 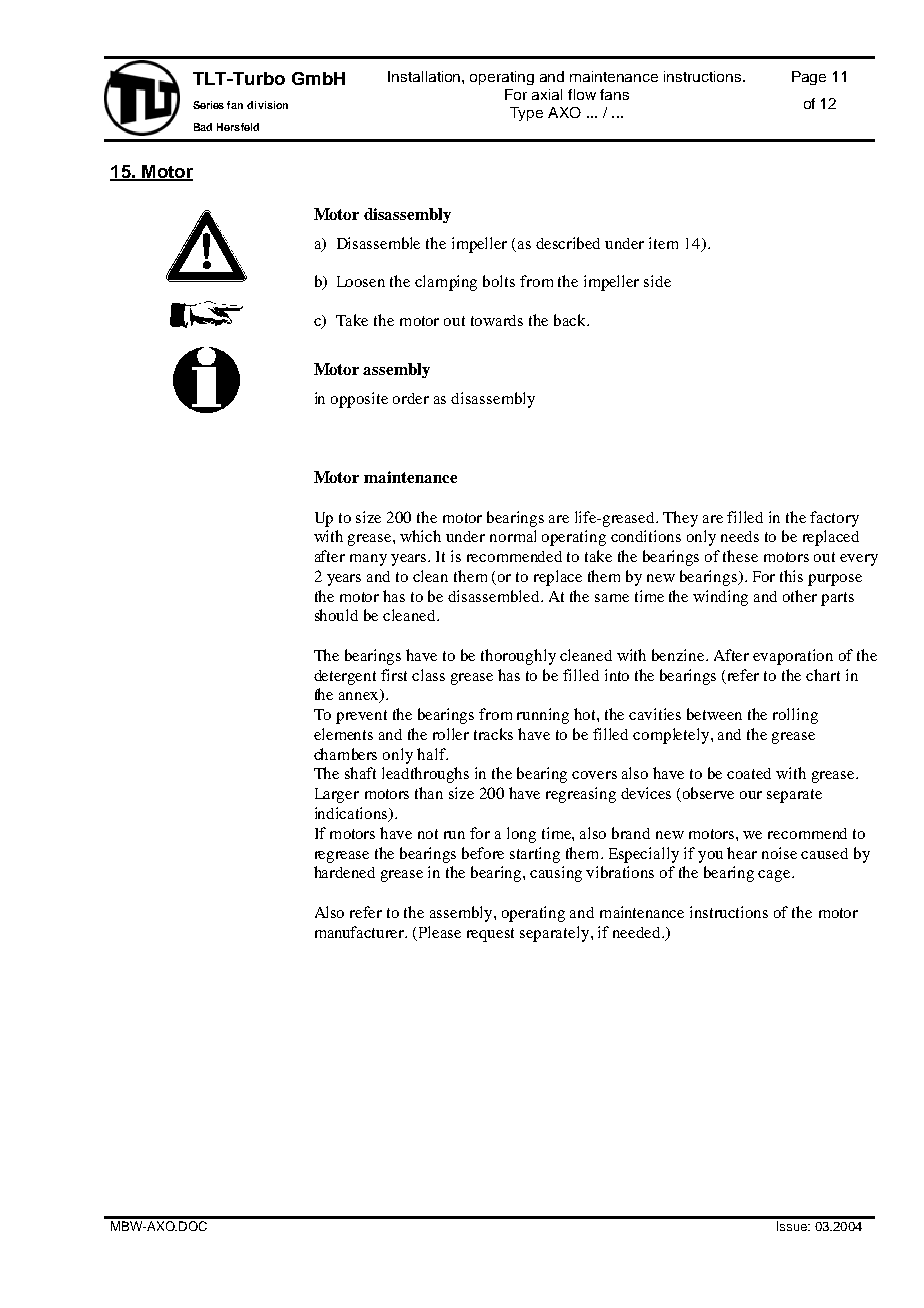 What do you see at coordinates (526, 114) in the image?
I see `Type` at bounding box center [526, 114].
